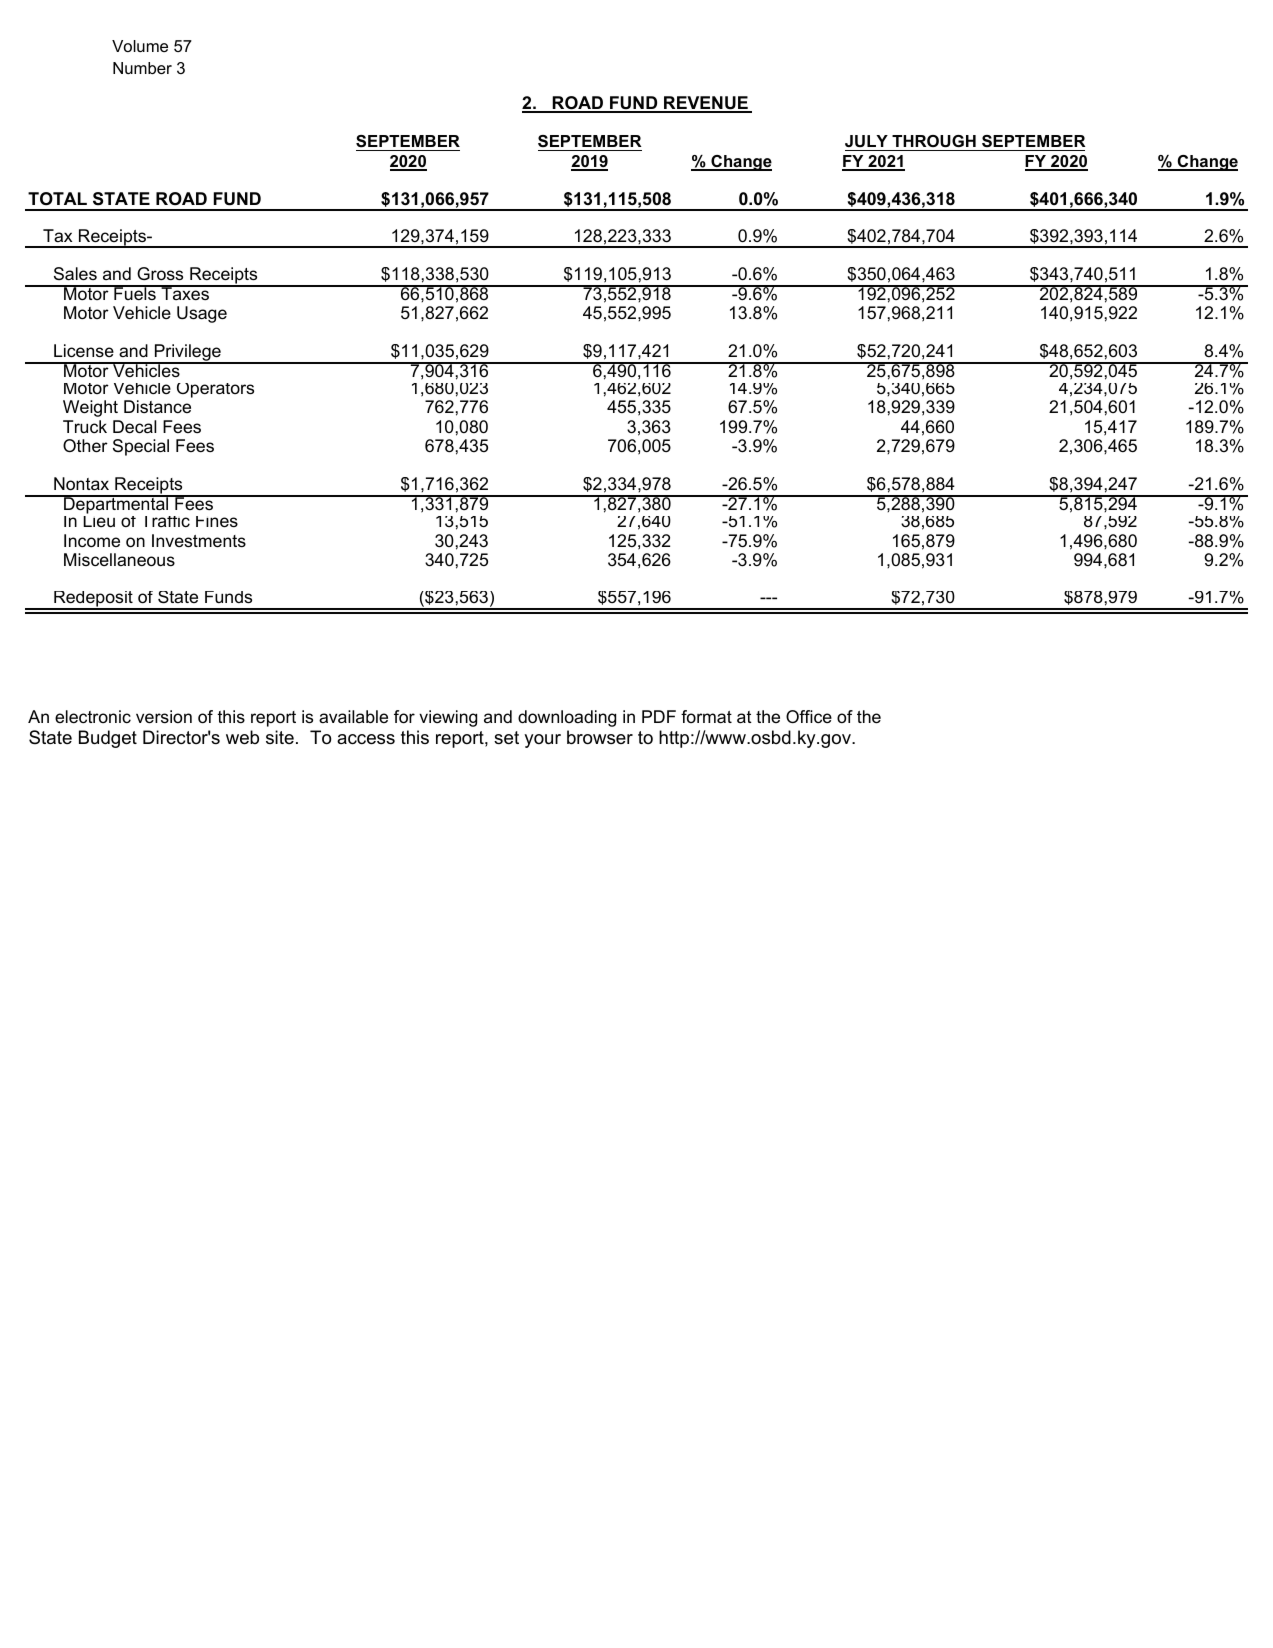  Describe the element at coordinates (142, 68) in the screenshot. I see `Number` at that location.
